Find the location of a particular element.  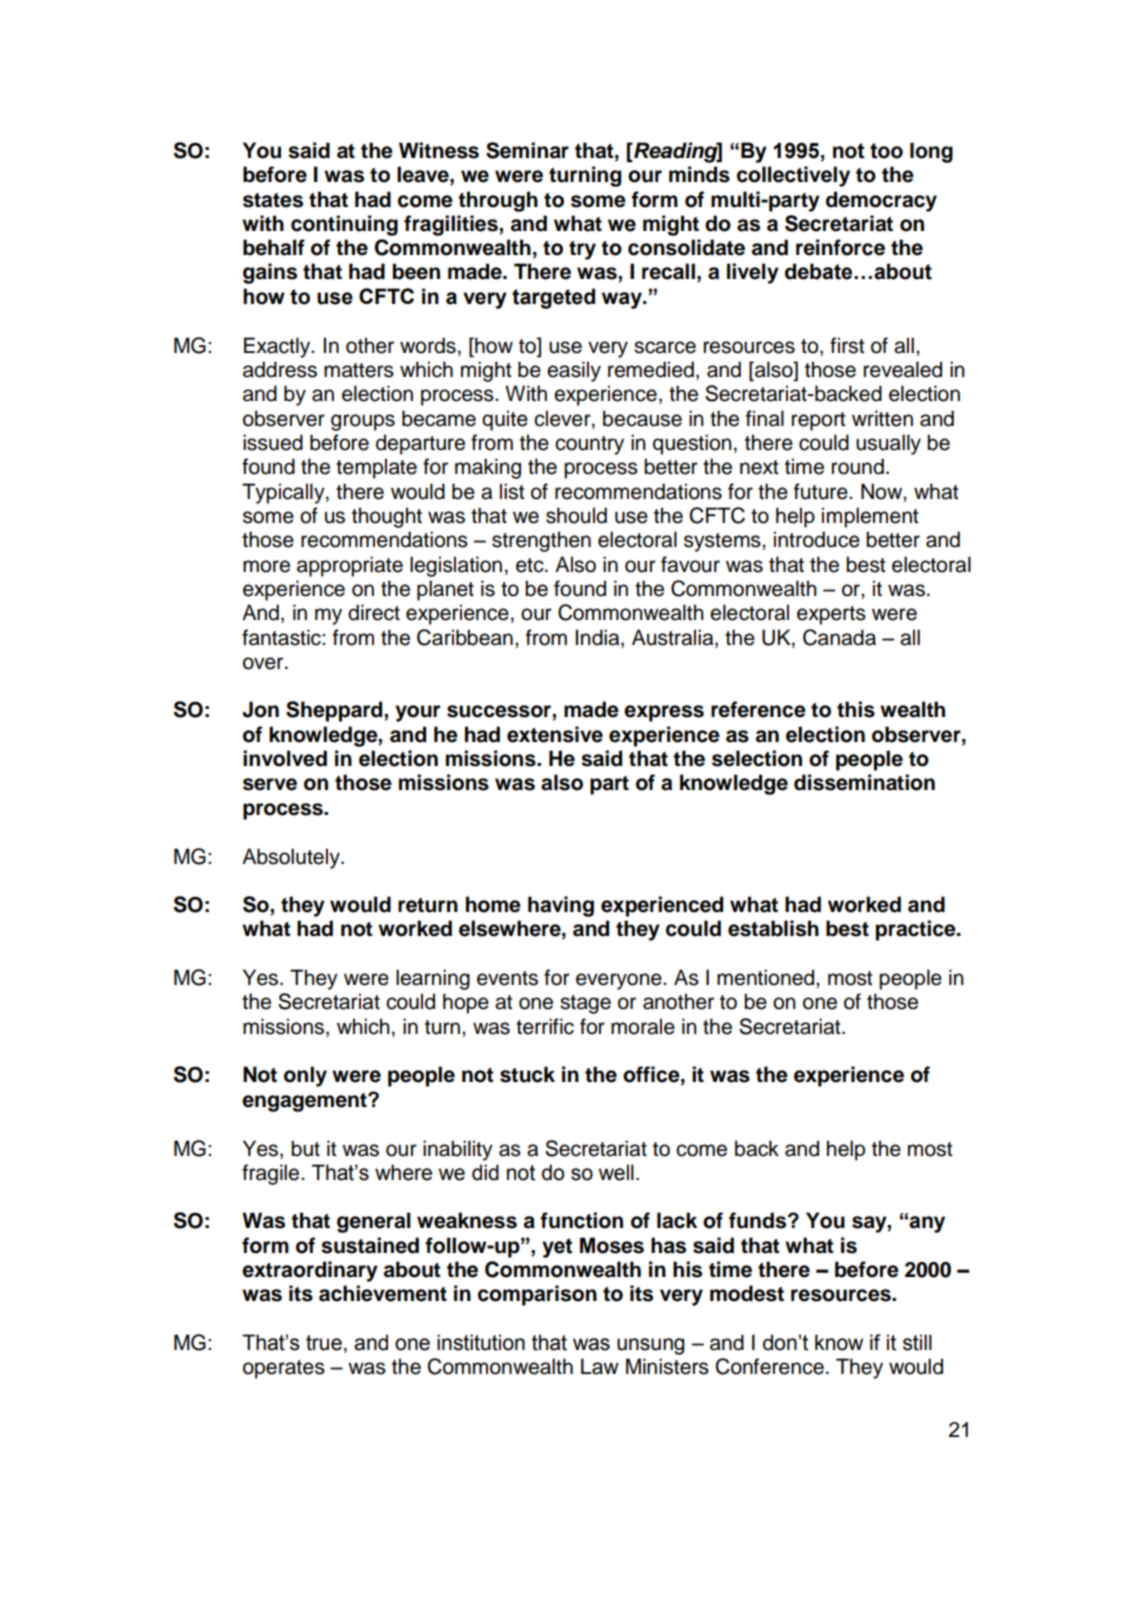

Seminar is located at coordinates (527, 150).
